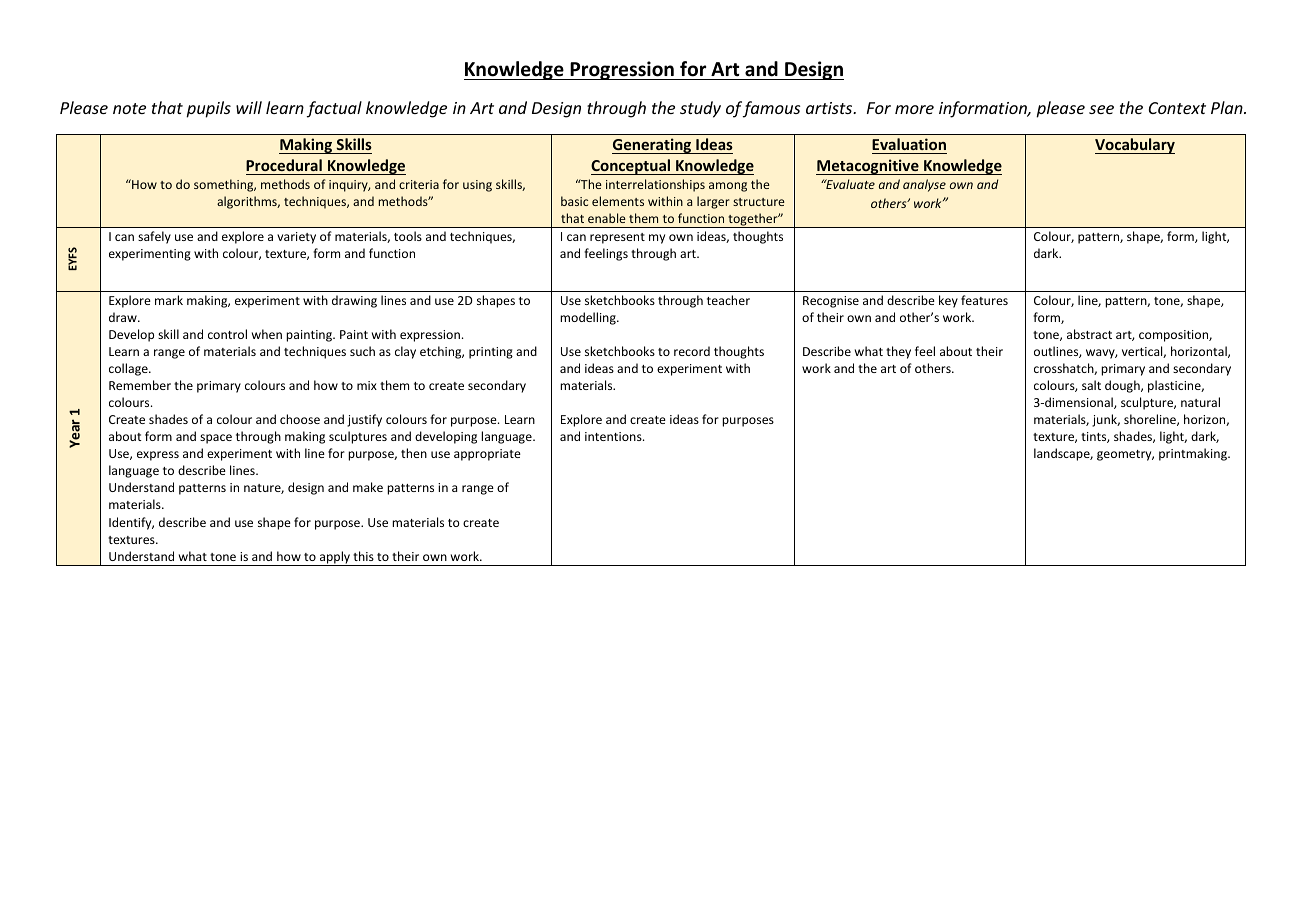 This page has height=924, width=1308. Describe the element at coordinates (267, 334) in the page. I see `when` at that location.
